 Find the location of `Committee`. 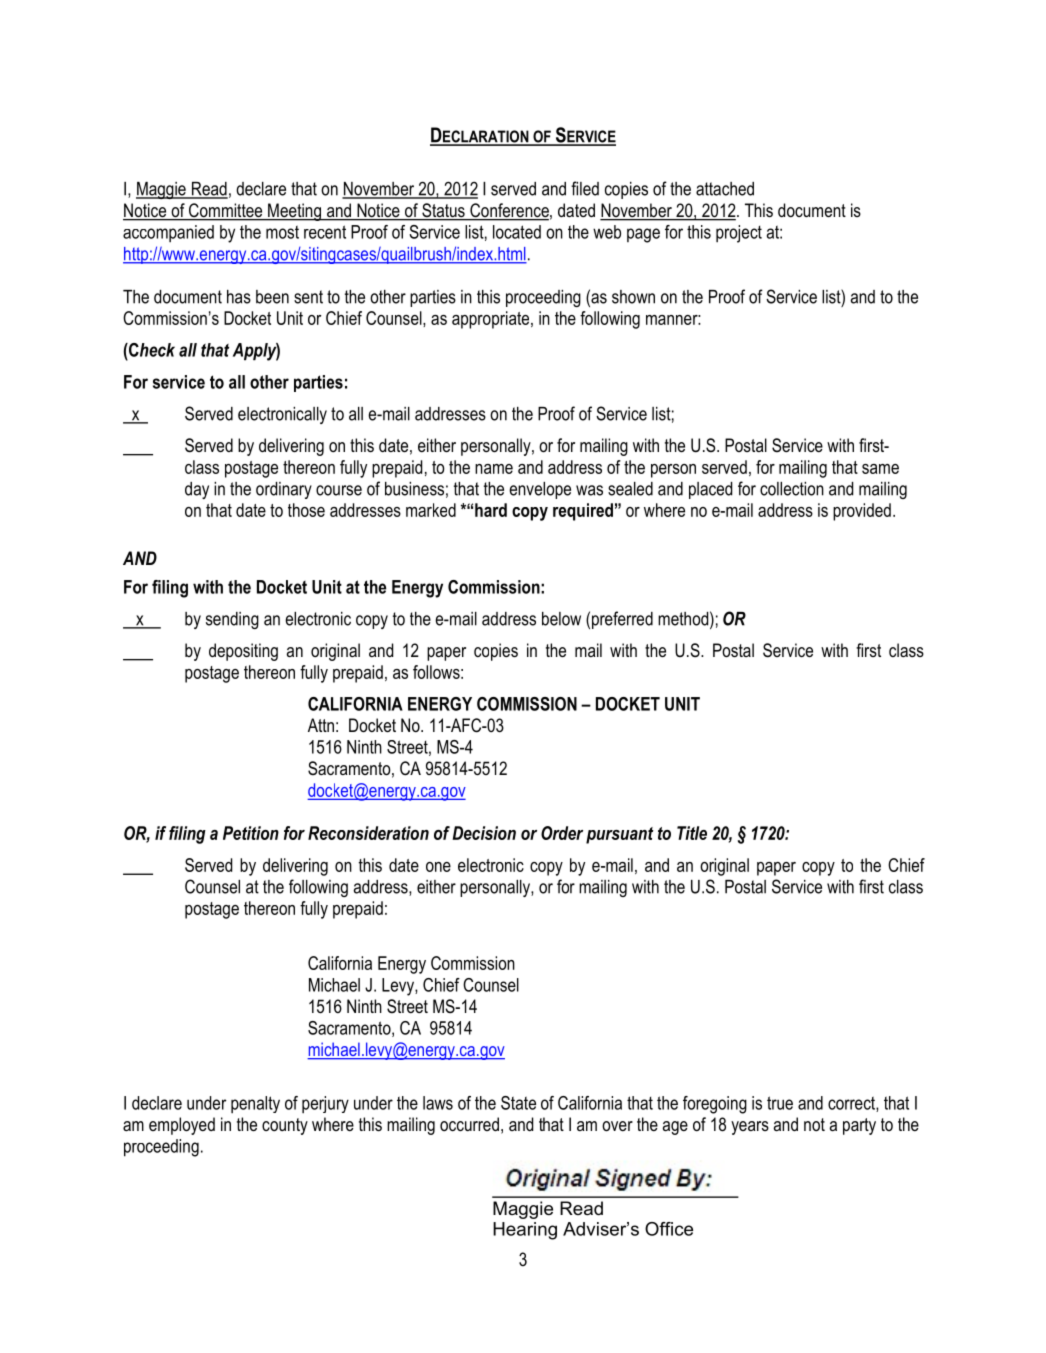

Committee is located at coordinates (226, 211).
